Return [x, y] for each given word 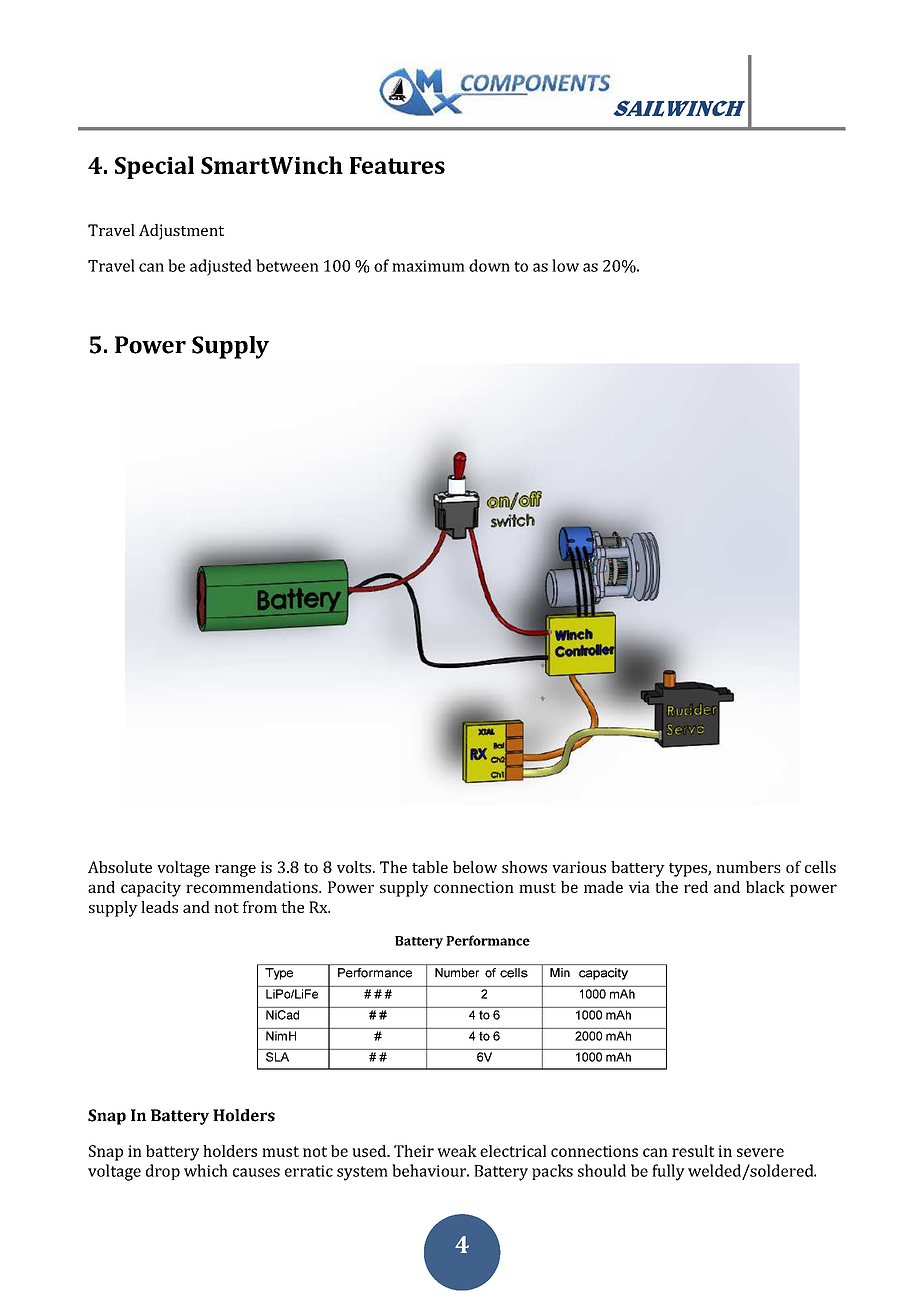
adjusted [221, 267]
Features [397, 165]
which [206, 1170]
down [489, 265]
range [235, 871]
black [765, 887]
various [579, 867]
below [475, 867]
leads [159, 907]
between [287, 265]
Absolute [120, 867]
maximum [428, 266]
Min [560, 972]
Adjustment [181, 232]
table [430, 867]
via [639, 887]
